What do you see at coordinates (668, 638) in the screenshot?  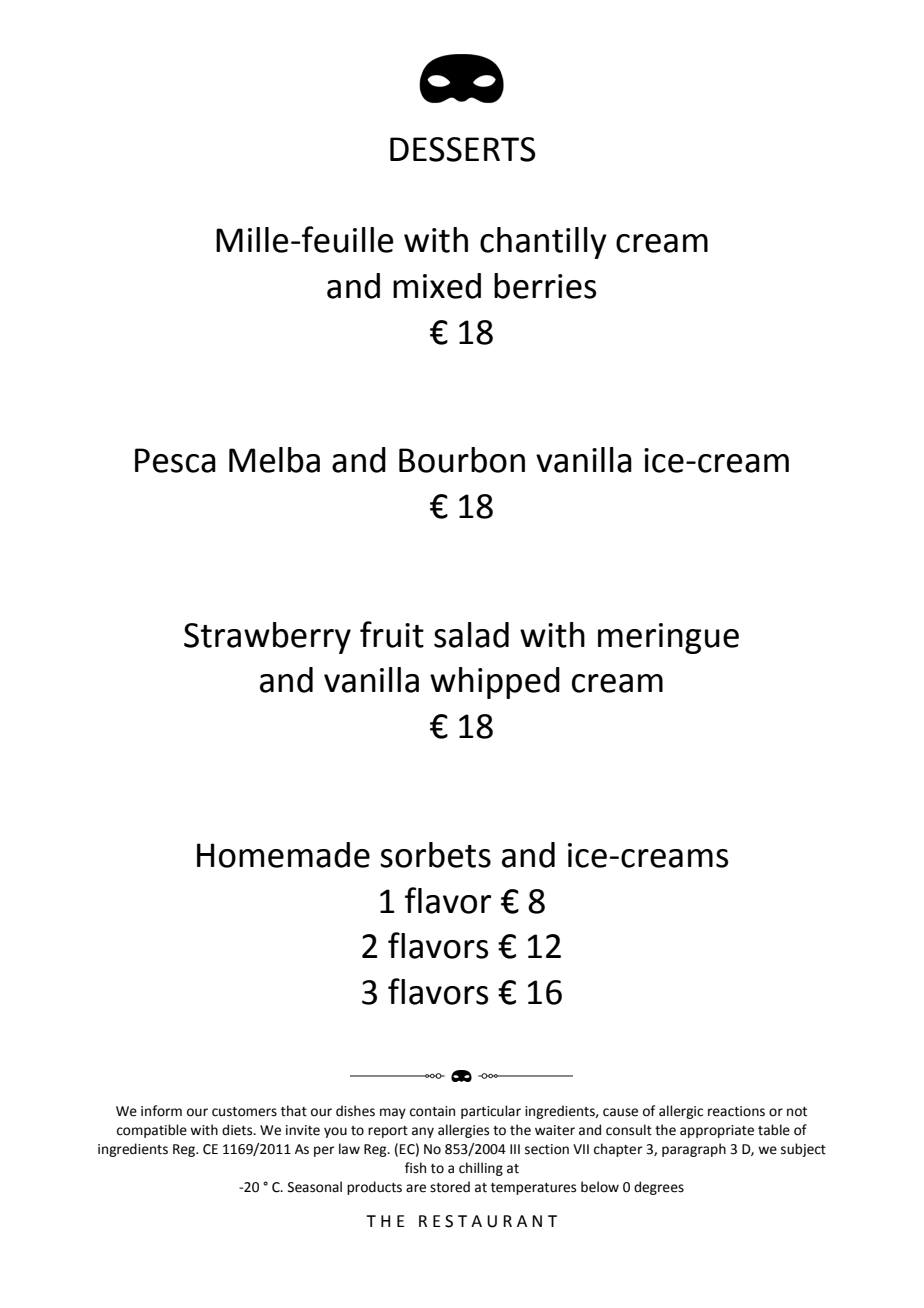 I see `meringue` at bounding box center [668, 638].
